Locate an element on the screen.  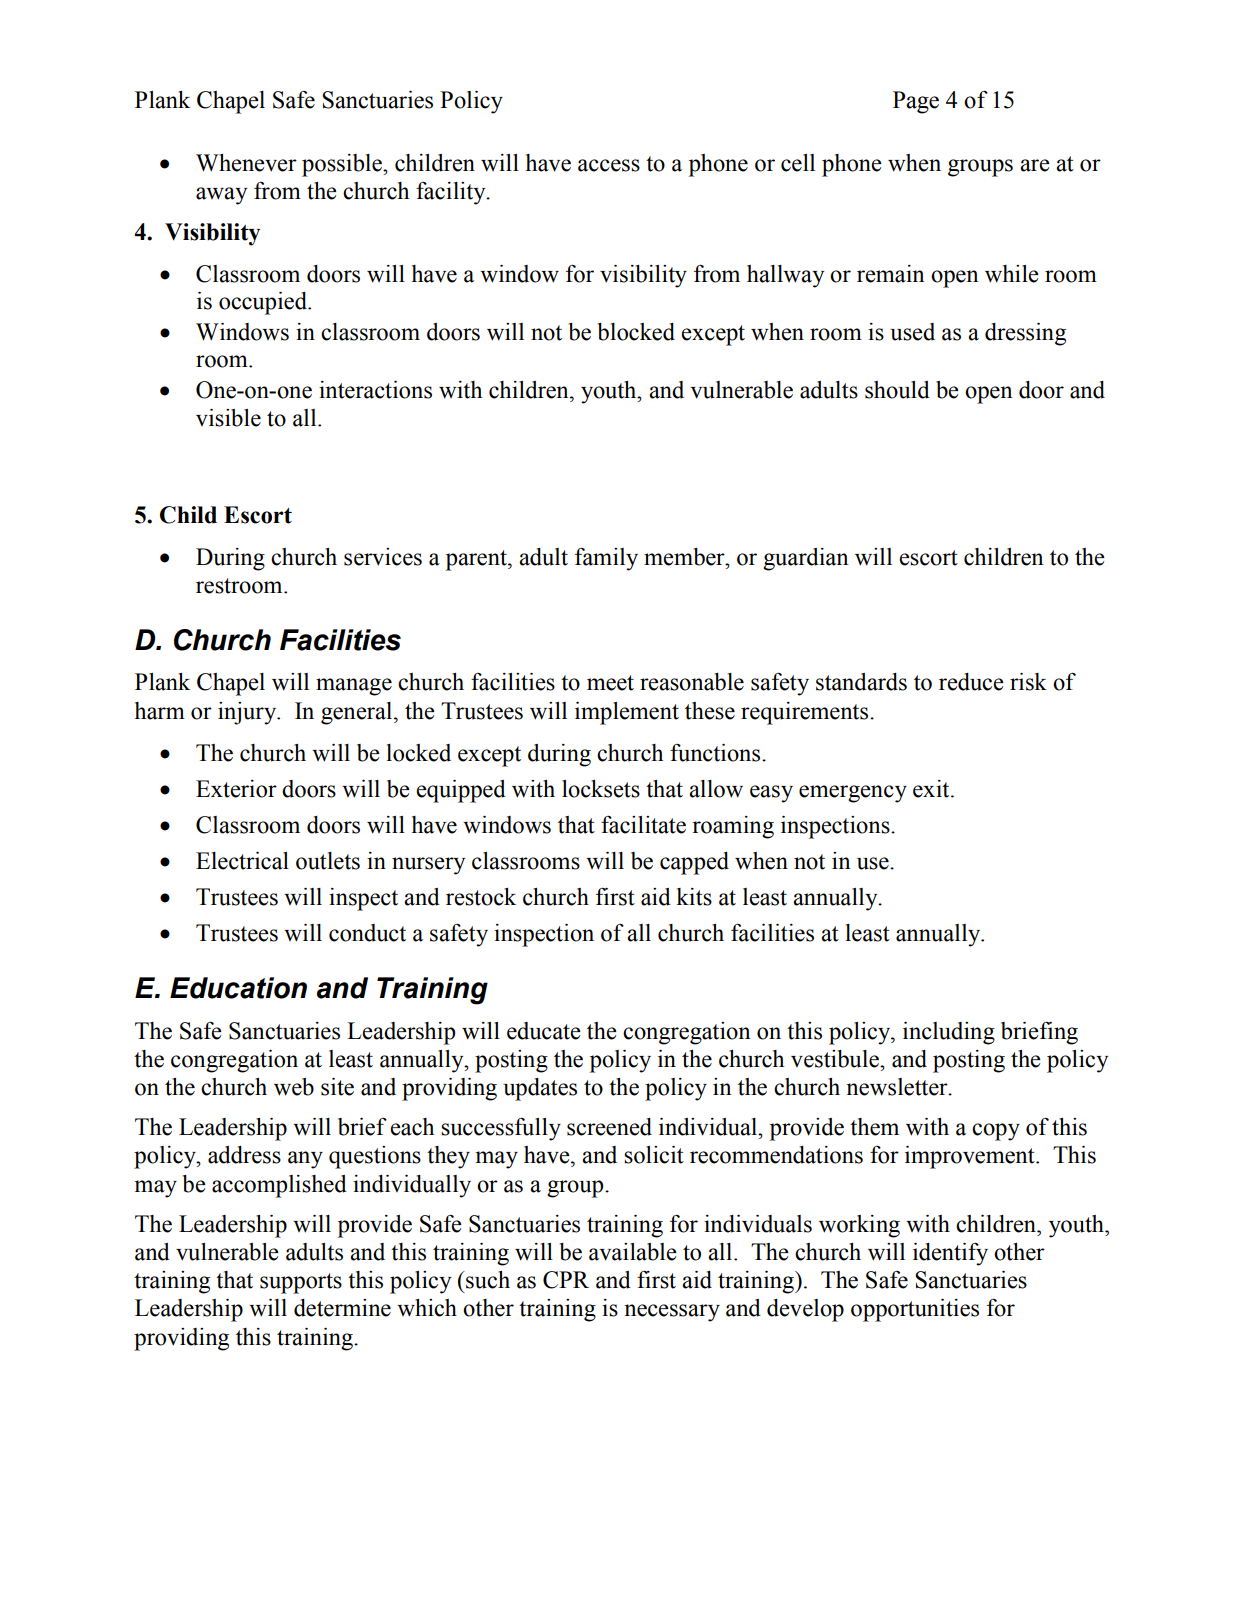
visible is located at coordinates (228, 418).
